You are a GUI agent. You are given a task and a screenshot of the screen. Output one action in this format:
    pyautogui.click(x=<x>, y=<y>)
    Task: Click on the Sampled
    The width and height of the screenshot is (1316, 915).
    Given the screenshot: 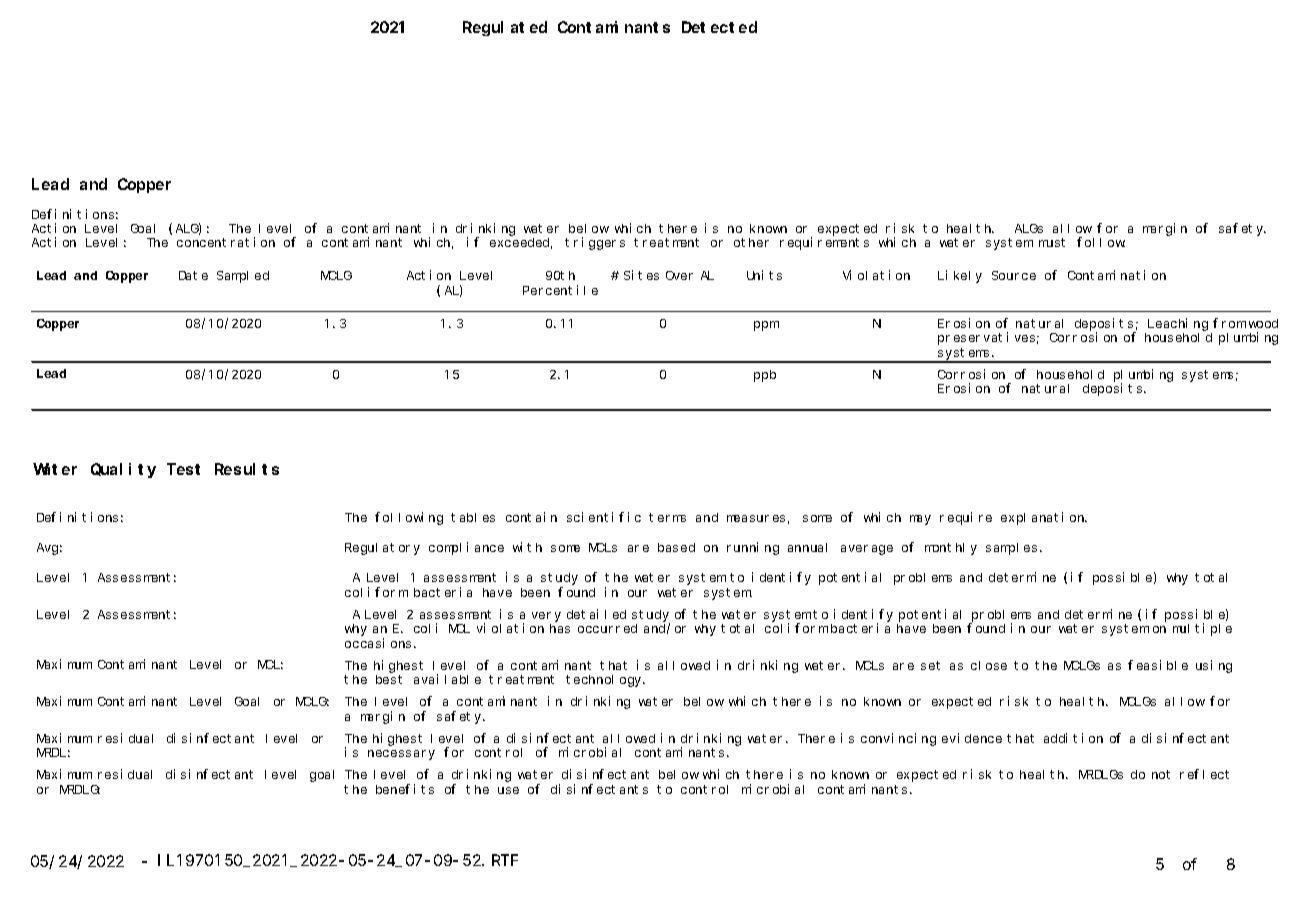 What is the action you would take?
    pyautogui.click(x=243, y=277)
